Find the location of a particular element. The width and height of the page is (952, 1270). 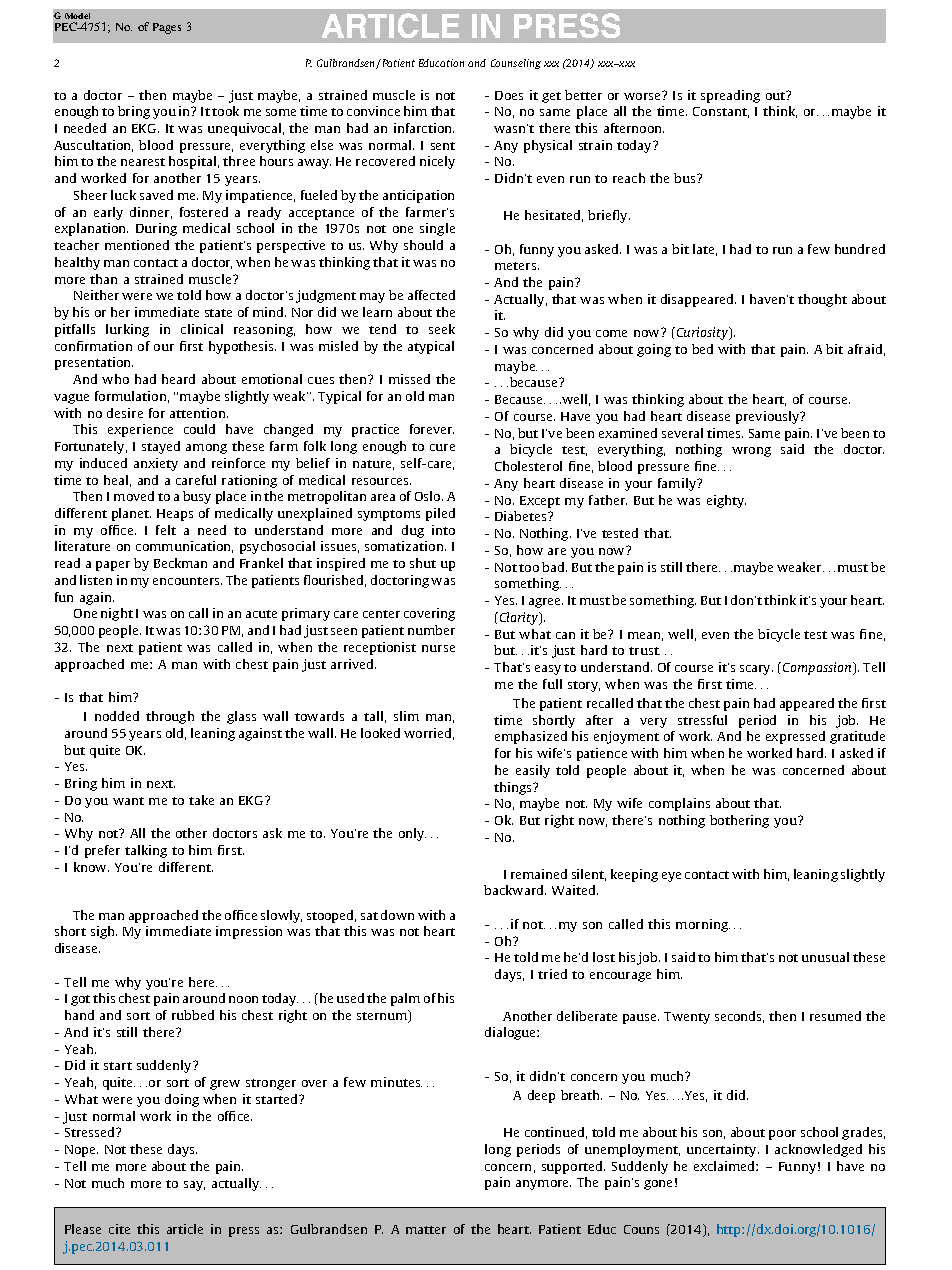

worse is located at coordinates (643, 95).
